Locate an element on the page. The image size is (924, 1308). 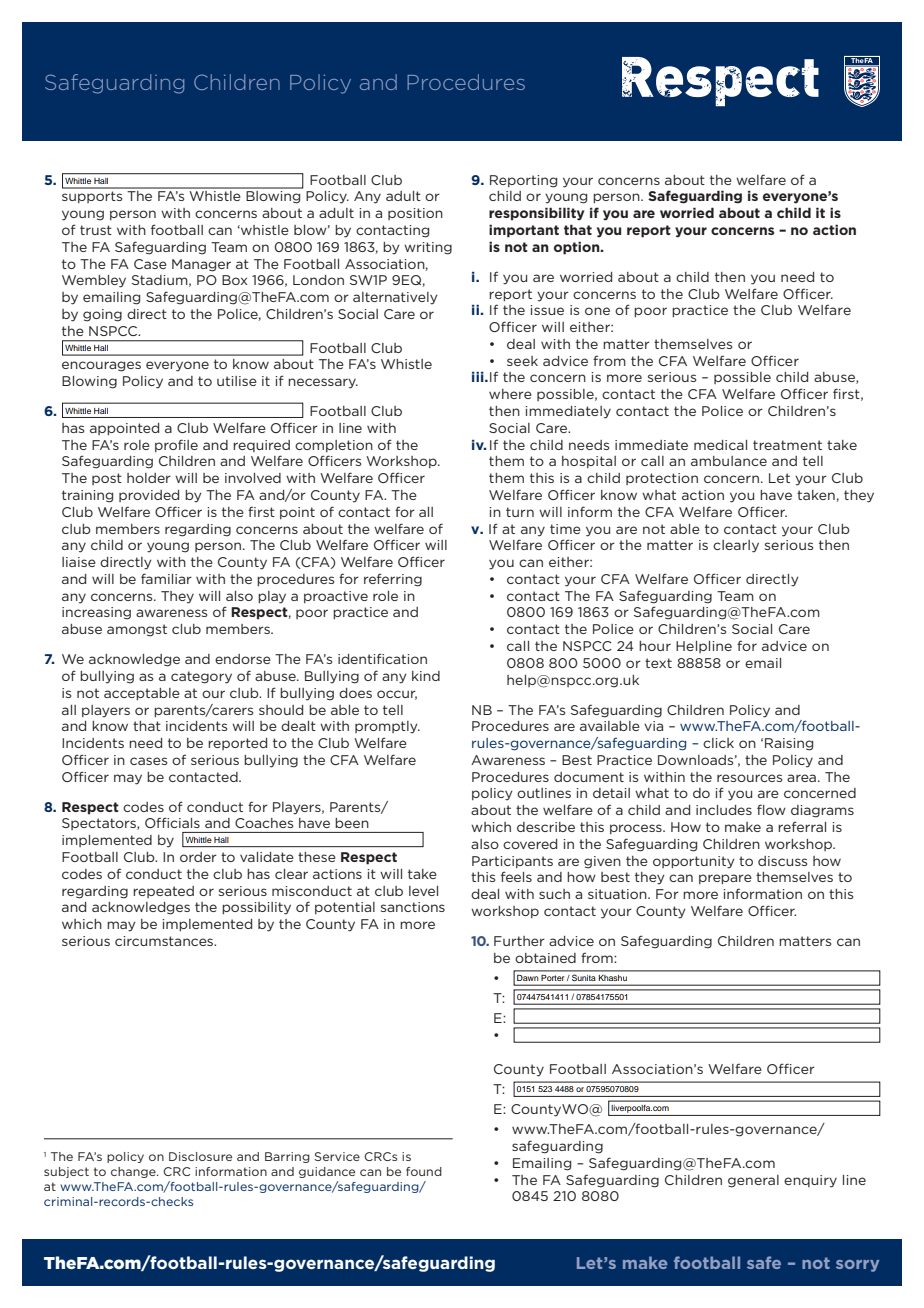
responsibility is located at coordinates (536, 214).
